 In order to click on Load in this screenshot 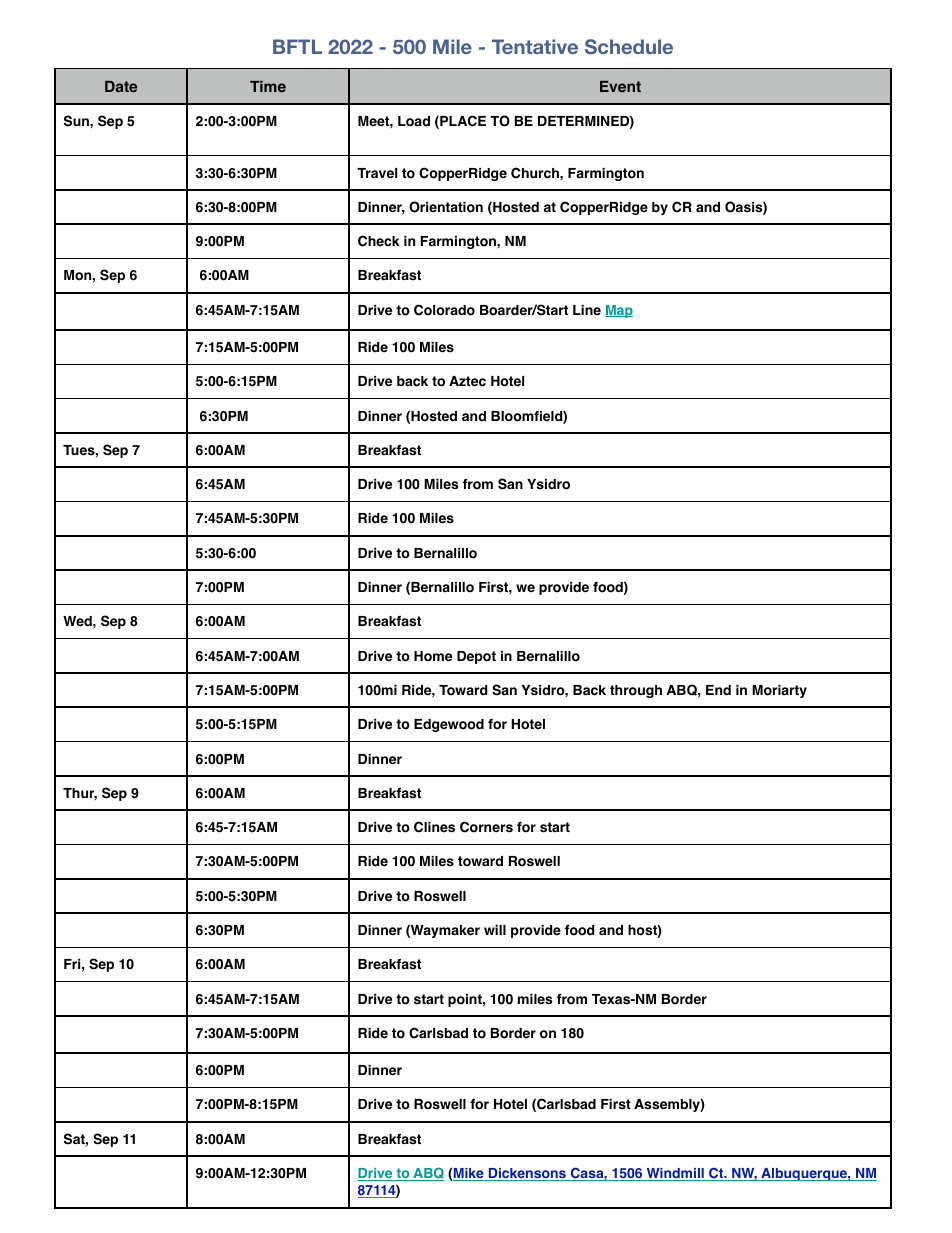, I will do `click(414, 121)`.
